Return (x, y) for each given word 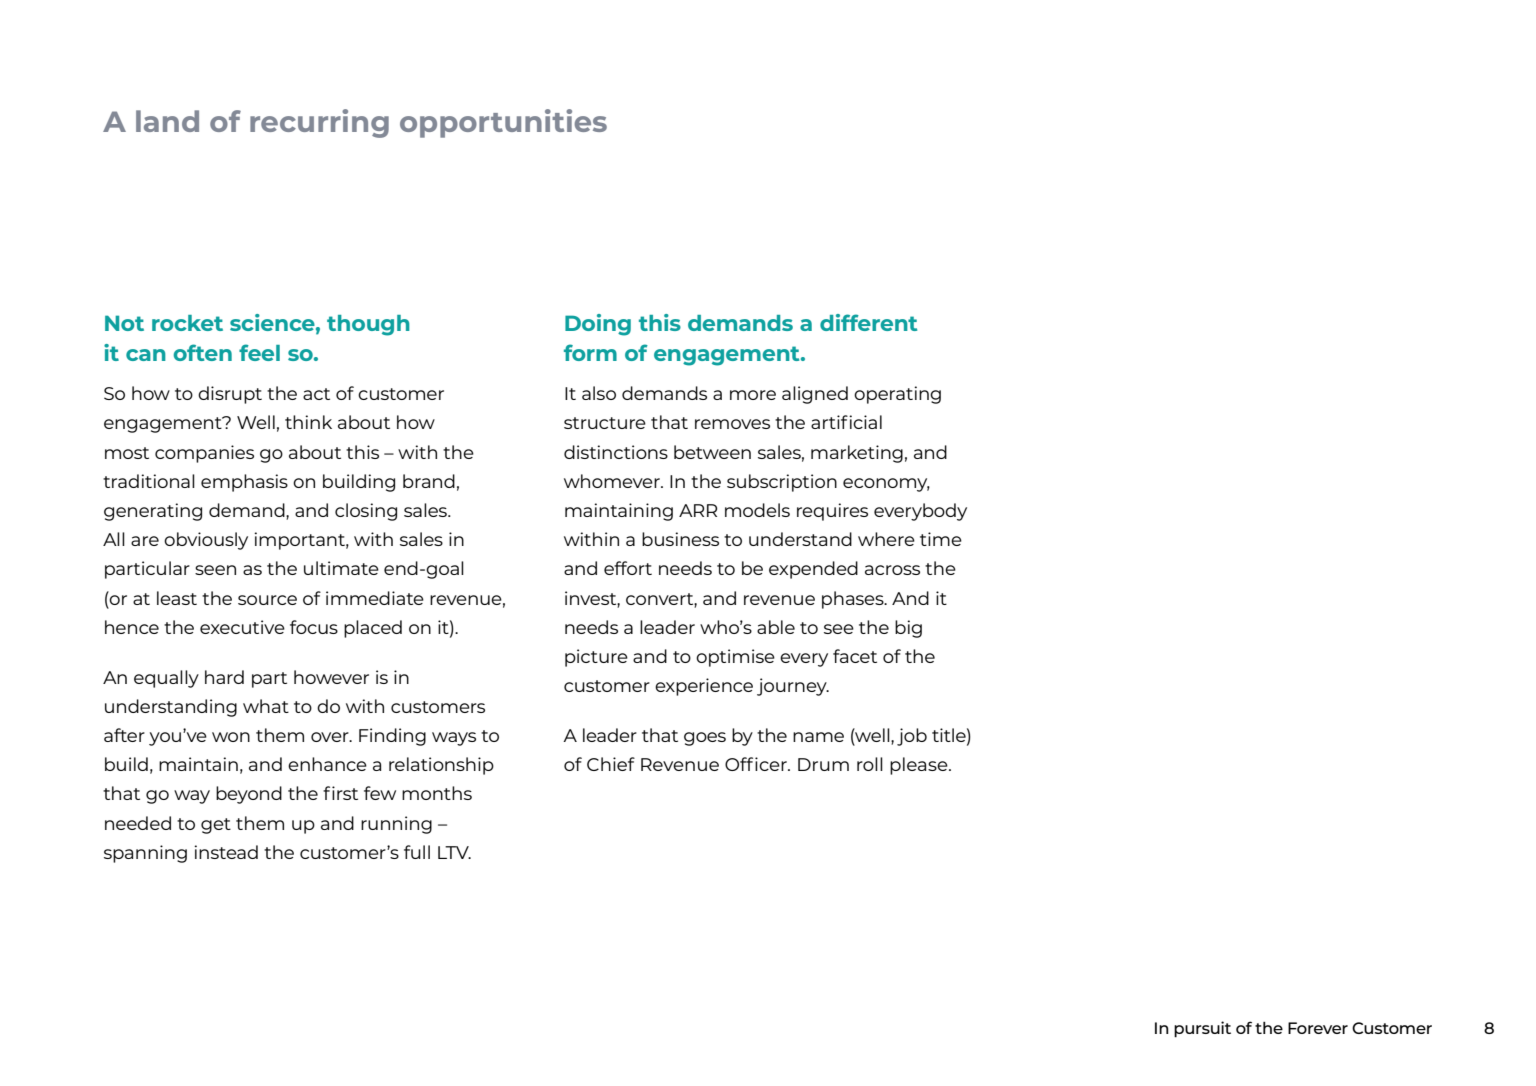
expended (813, 570)
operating (897, 395)
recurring (319, 123)
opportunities (503, 123)
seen (215, 570)
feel (259, 352)
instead (226, 852)
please (920, 766)
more (753, 395)
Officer (757, 764)
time (941, 539)
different (868, 322)
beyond (249, 795)
